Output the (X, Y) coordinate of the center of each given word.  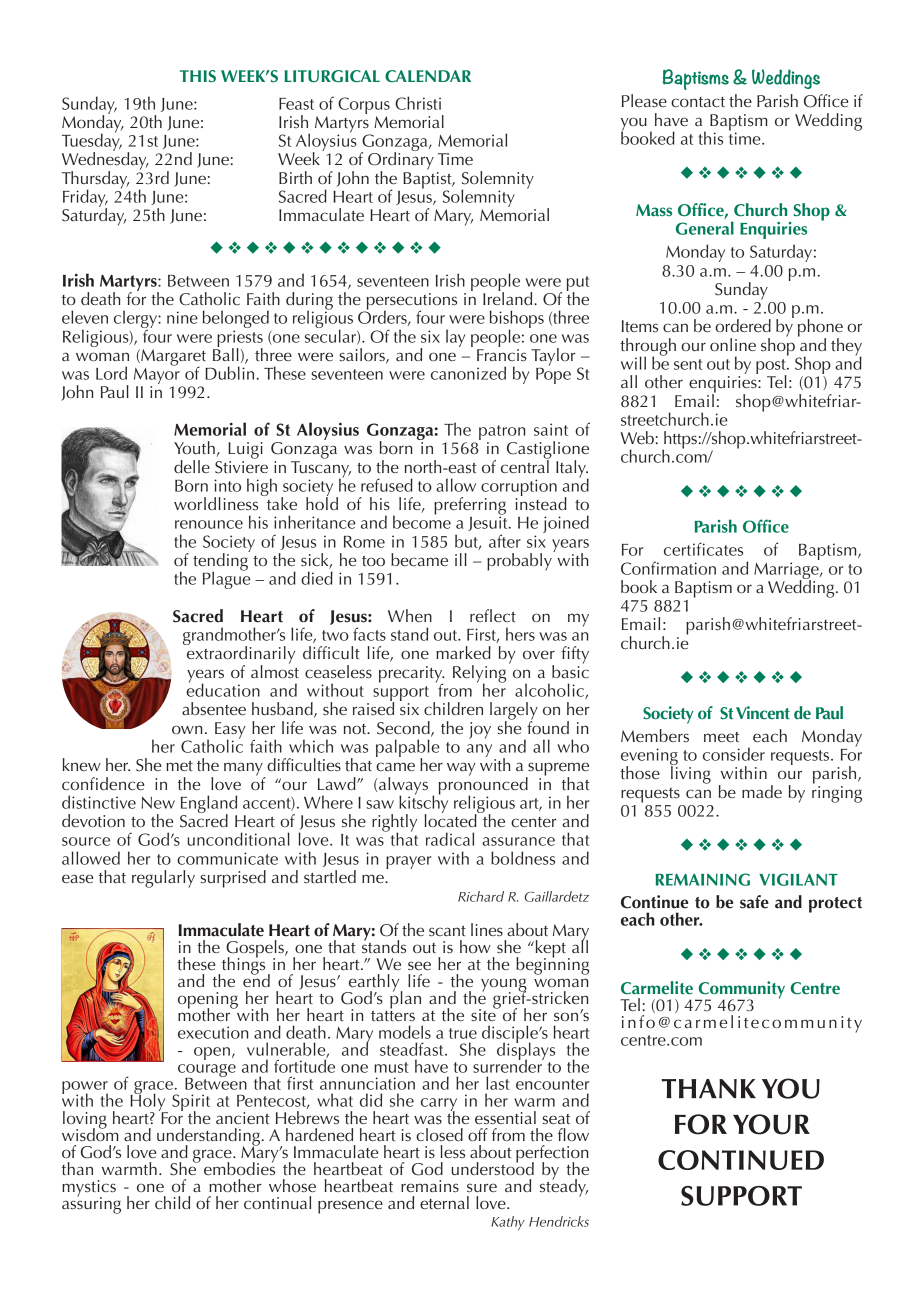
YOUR (771, 1124)
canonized (468, 373)
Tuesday (92, 142)
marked (463, 652)
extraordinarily (240, 655)
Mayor (158, 376)
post (772, 367)
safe (754, 902)
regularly (163, 879)
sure (482, 1187)
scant (447, 931)
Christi (418, 103)
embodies (239, 1167)
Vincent (763, 712)
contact (698, 102)
